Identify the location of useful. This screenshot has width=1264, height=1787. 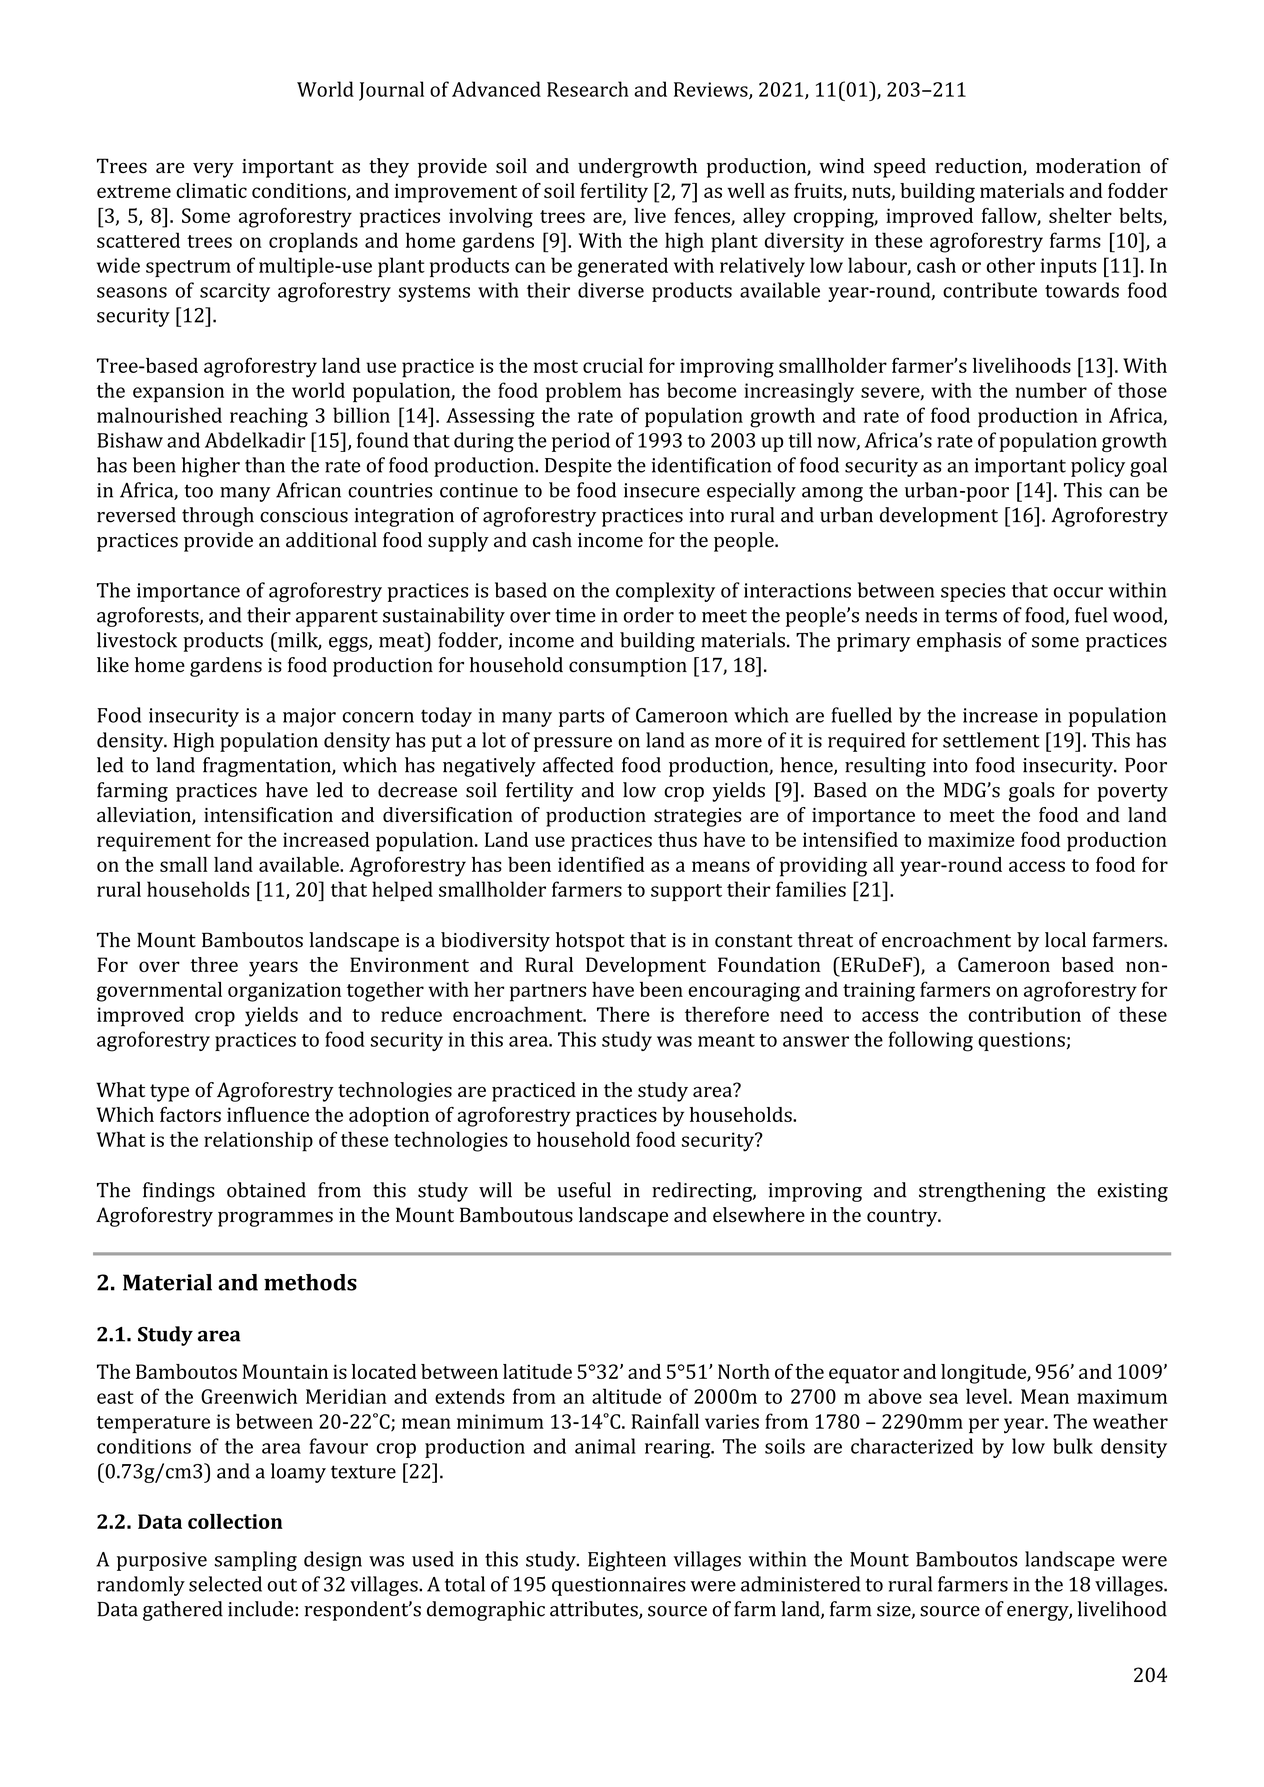
(584, 1190).
